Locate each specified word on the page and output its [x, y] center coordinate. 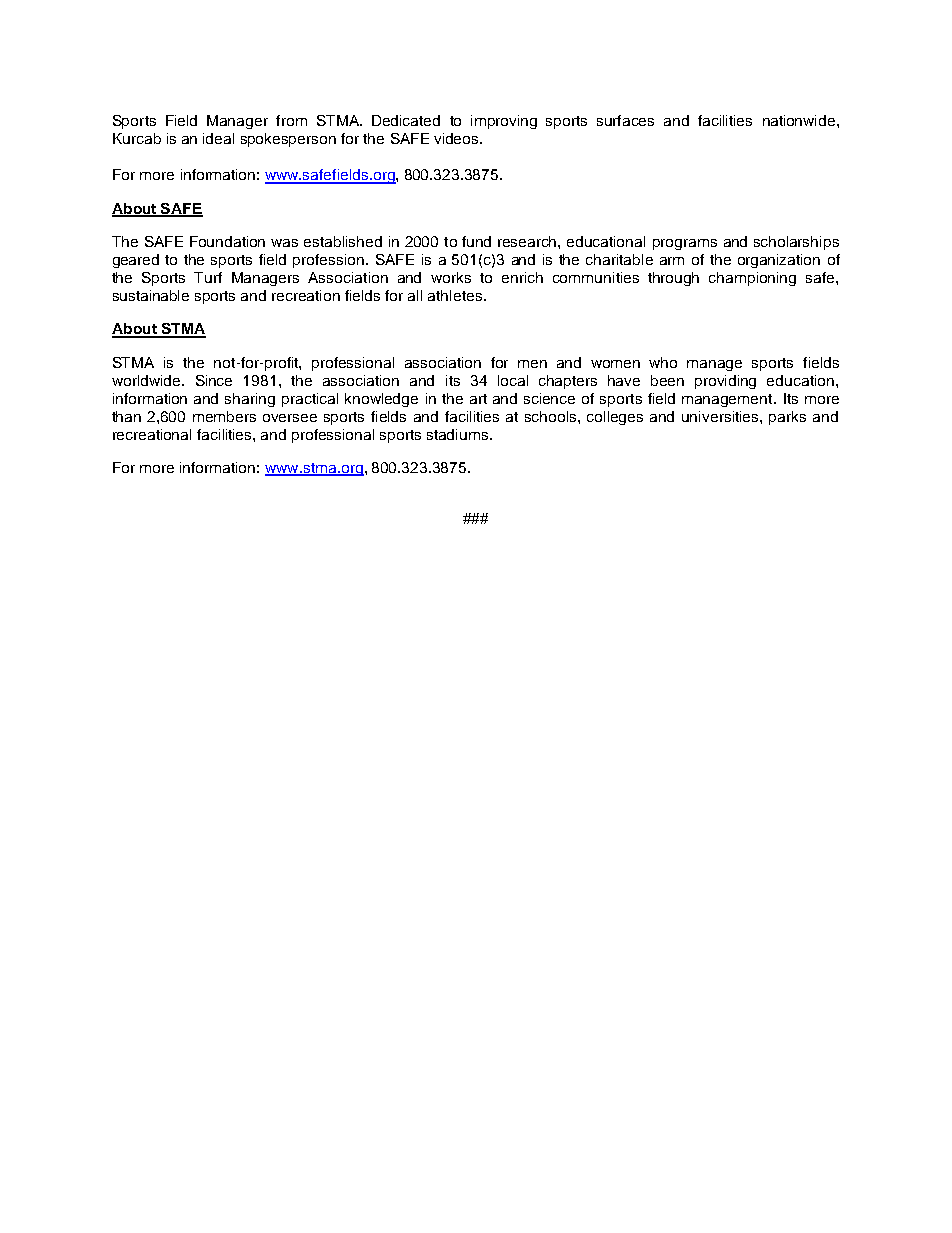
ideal [218, 138]
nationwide [800, 120]
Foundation [227, 241]
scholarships [796, 243]
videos [457, 138]
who [663, 362]
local [513, 380]
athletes [455, 295]
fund [476, 241]
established [343, 241]
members [224, 416]
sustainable [151, 295]
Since [214, 380]
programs [685, 244]
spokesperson [288, 140]
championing [752, 279]
